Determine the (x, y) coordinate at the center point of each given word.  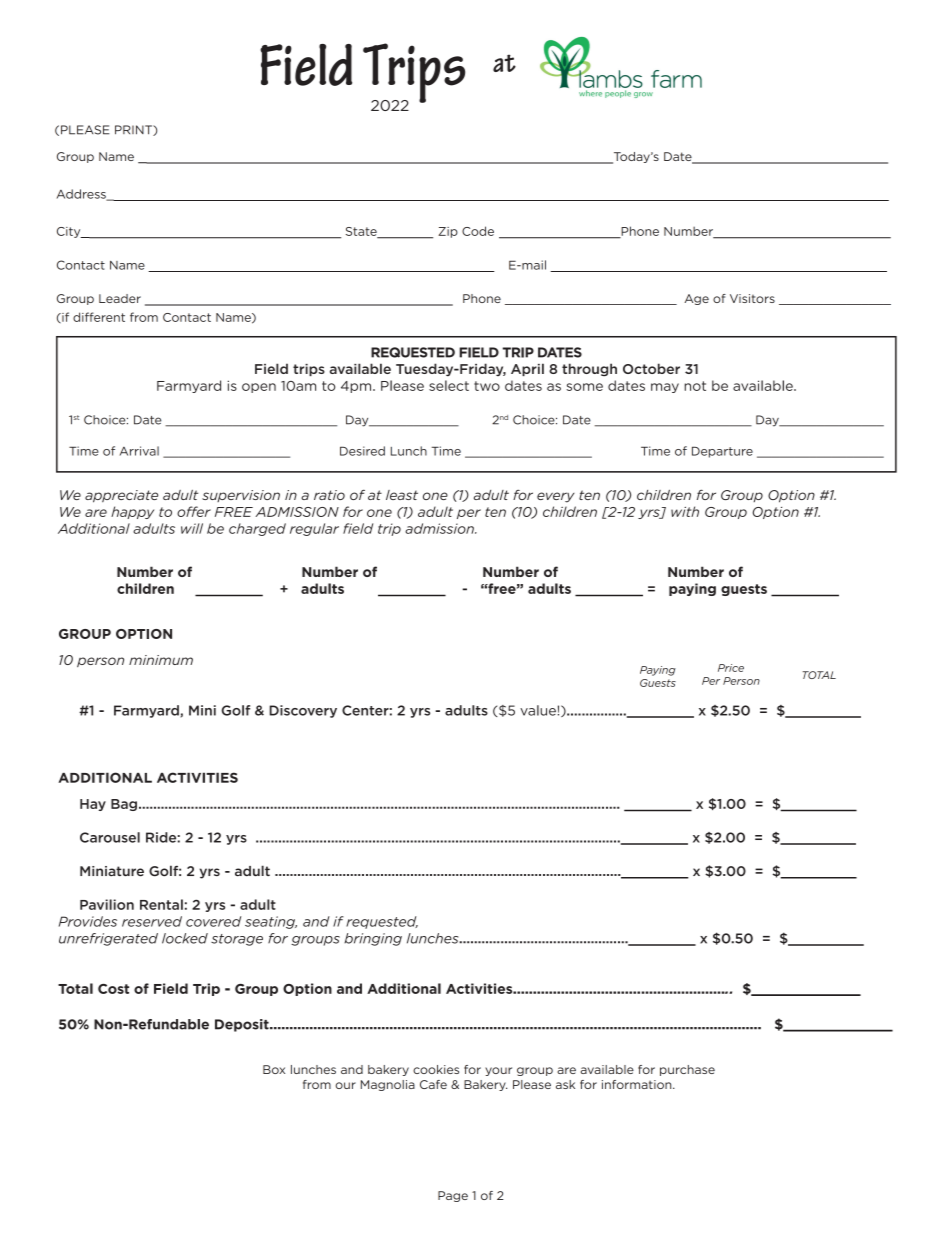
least (402, 495)
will (192, 528)
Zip (448, 232)
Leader (120, 298)
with (685, 511)
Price (731, 668)
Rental (161, 904)
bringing (373, 939)
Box (274, 1069)
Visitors (752, 298)
